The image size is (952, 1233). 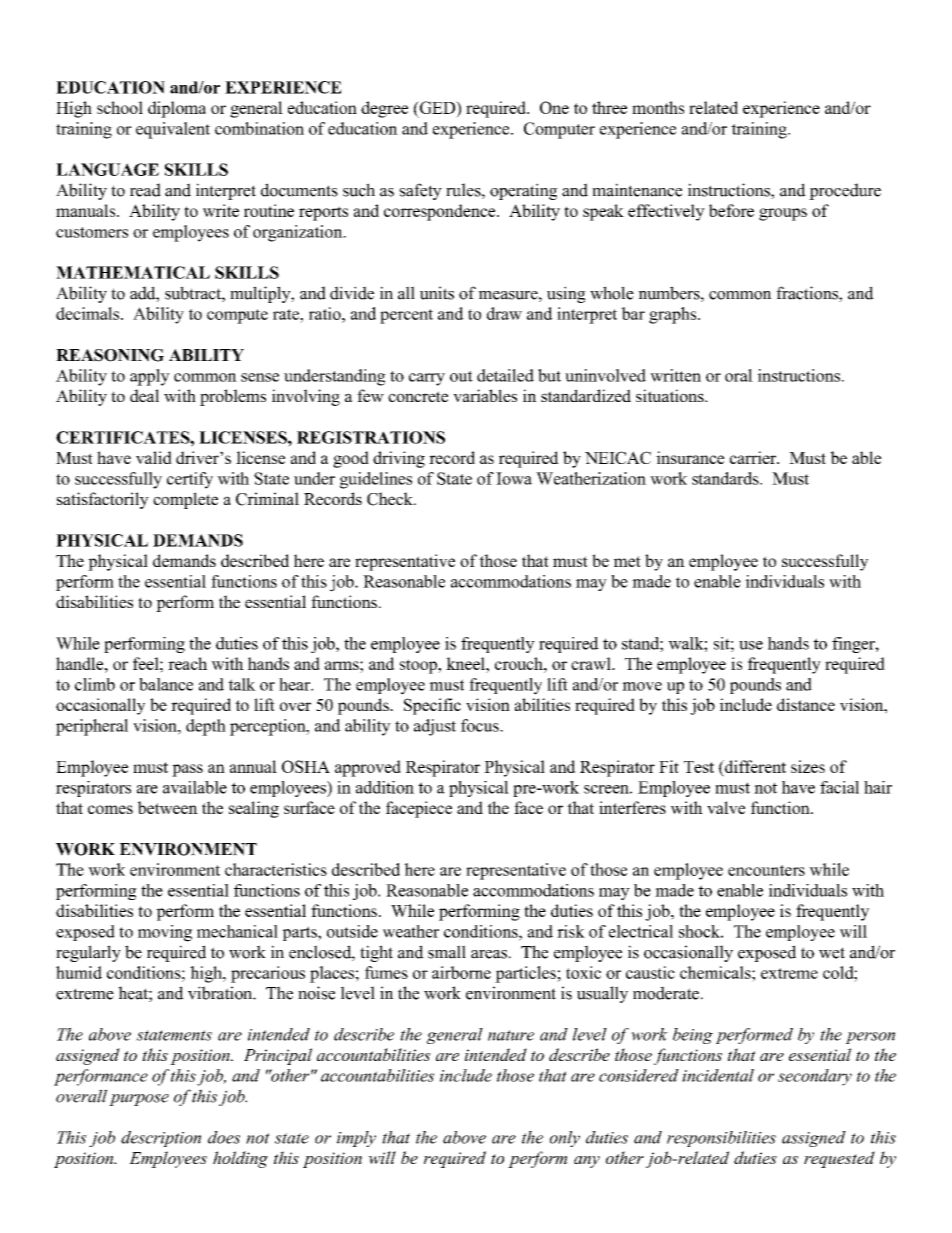 I want to click on equivalent, so click(x=173, y=130).
